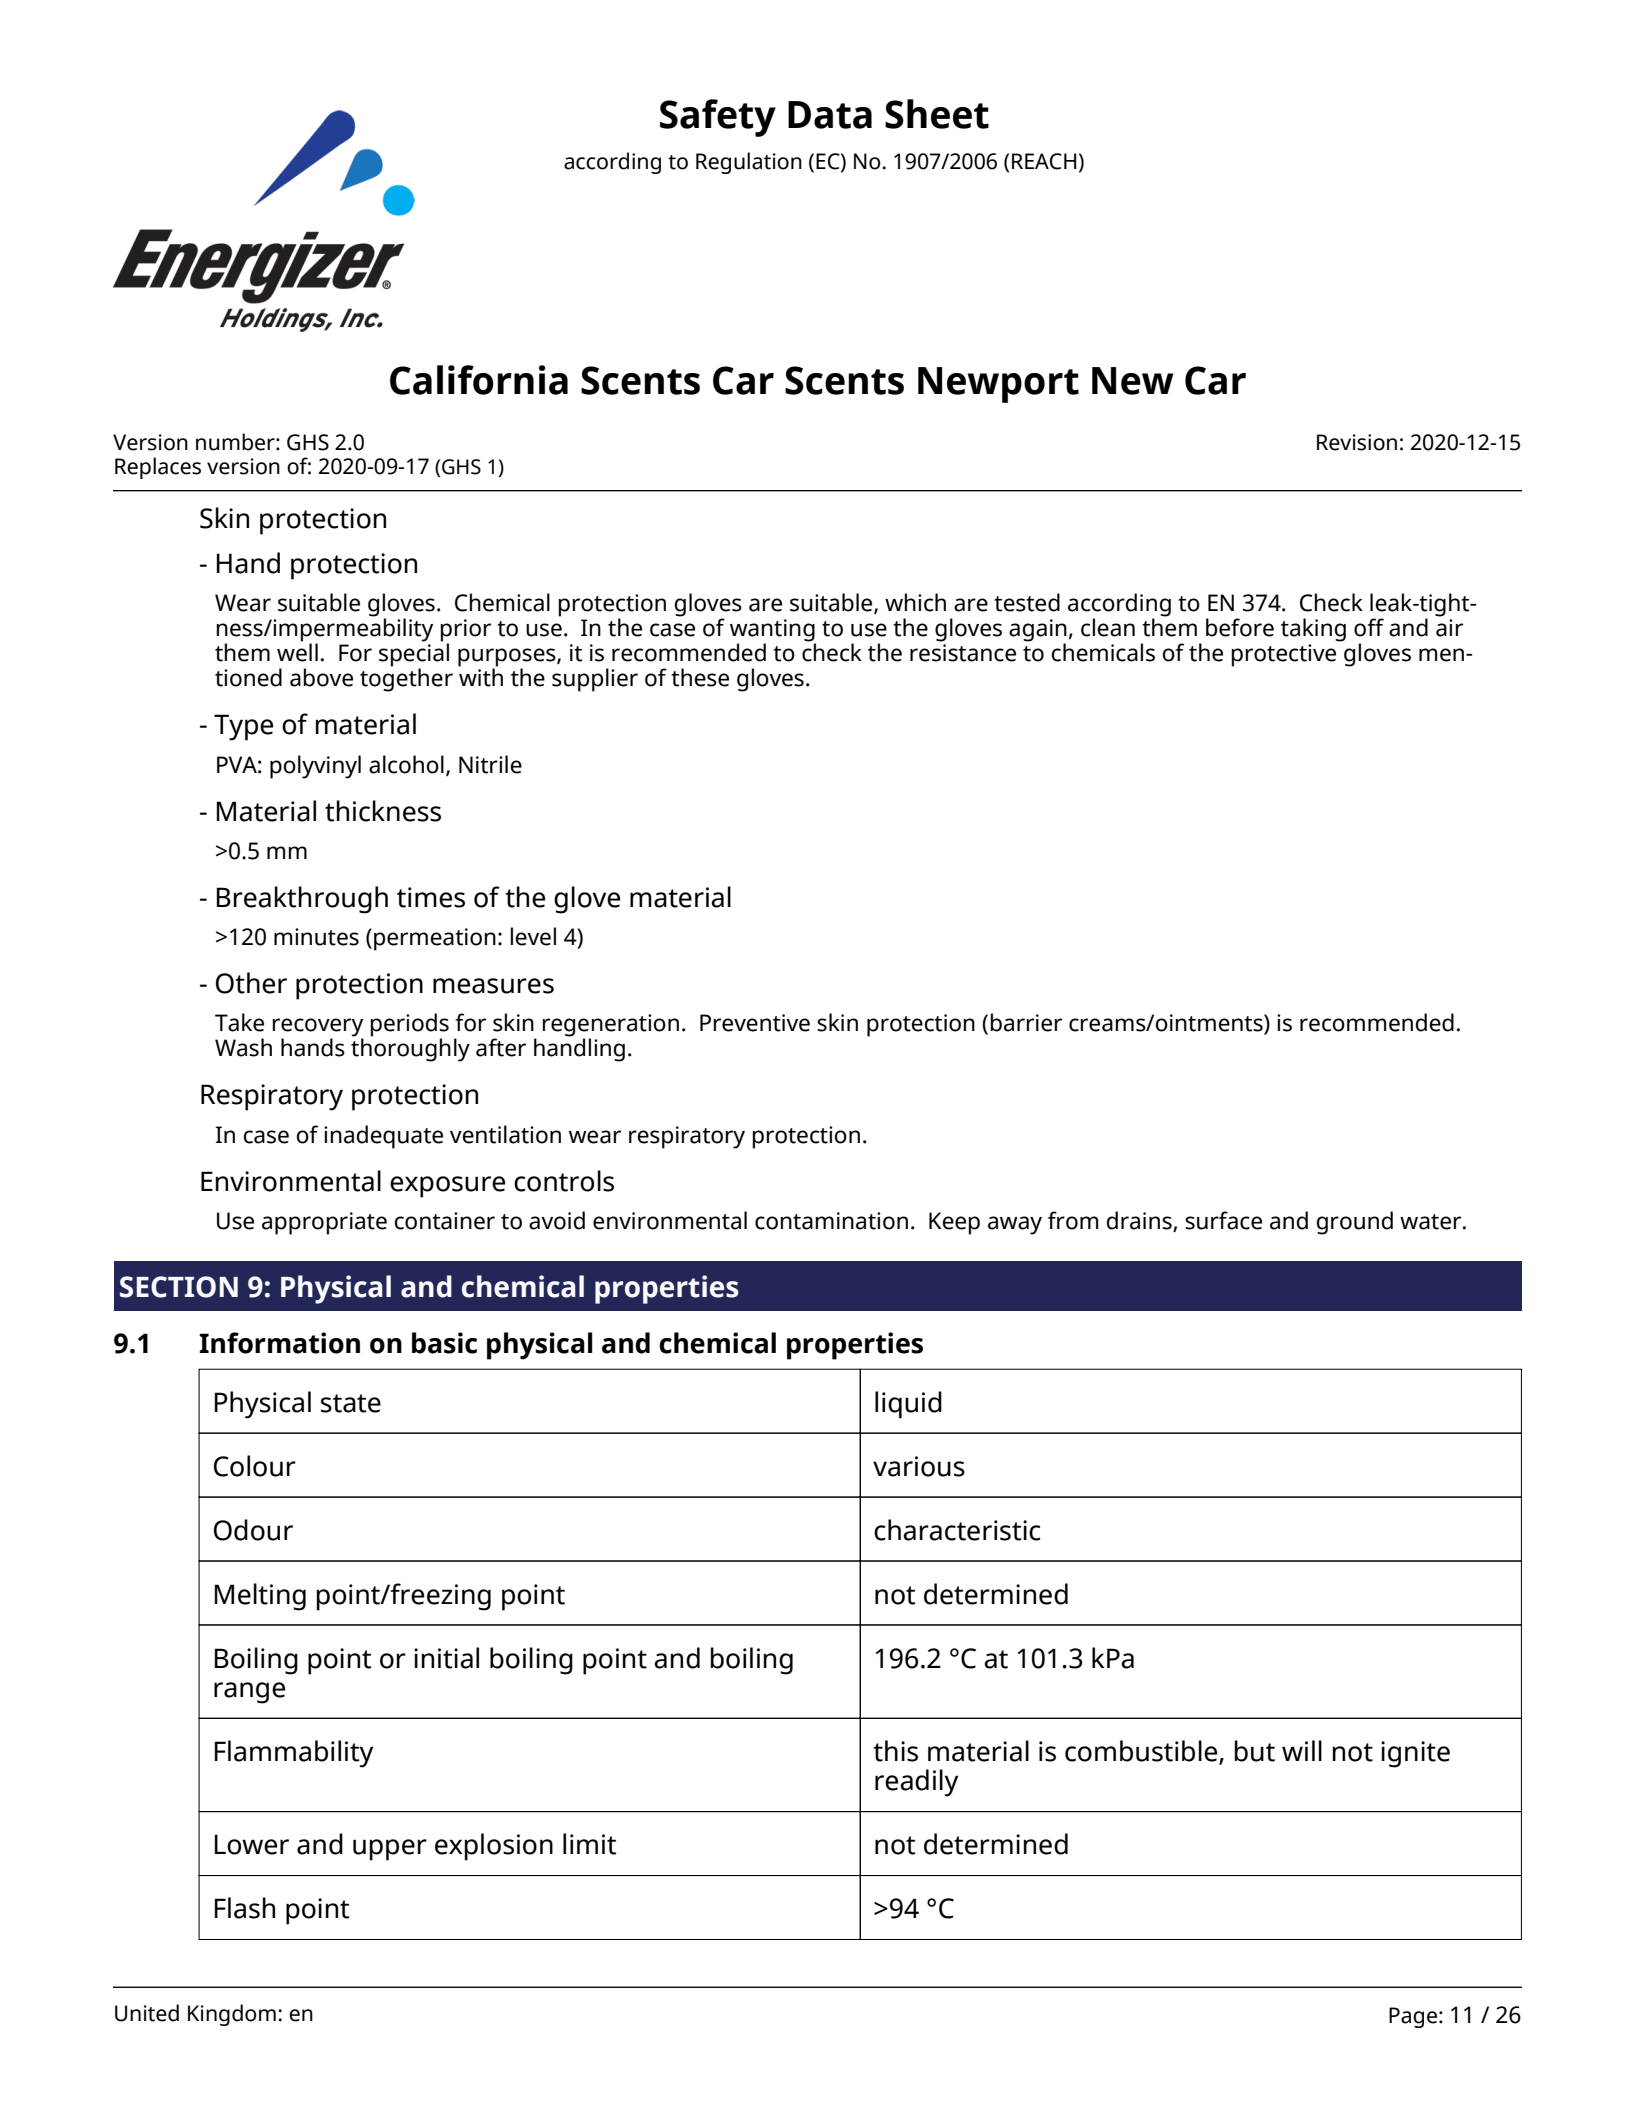 The image size is (1635, 2116). What do you see at coordinates (1044, 161) in the document?
I see `REACH` at bounding box center [1044, 161].
